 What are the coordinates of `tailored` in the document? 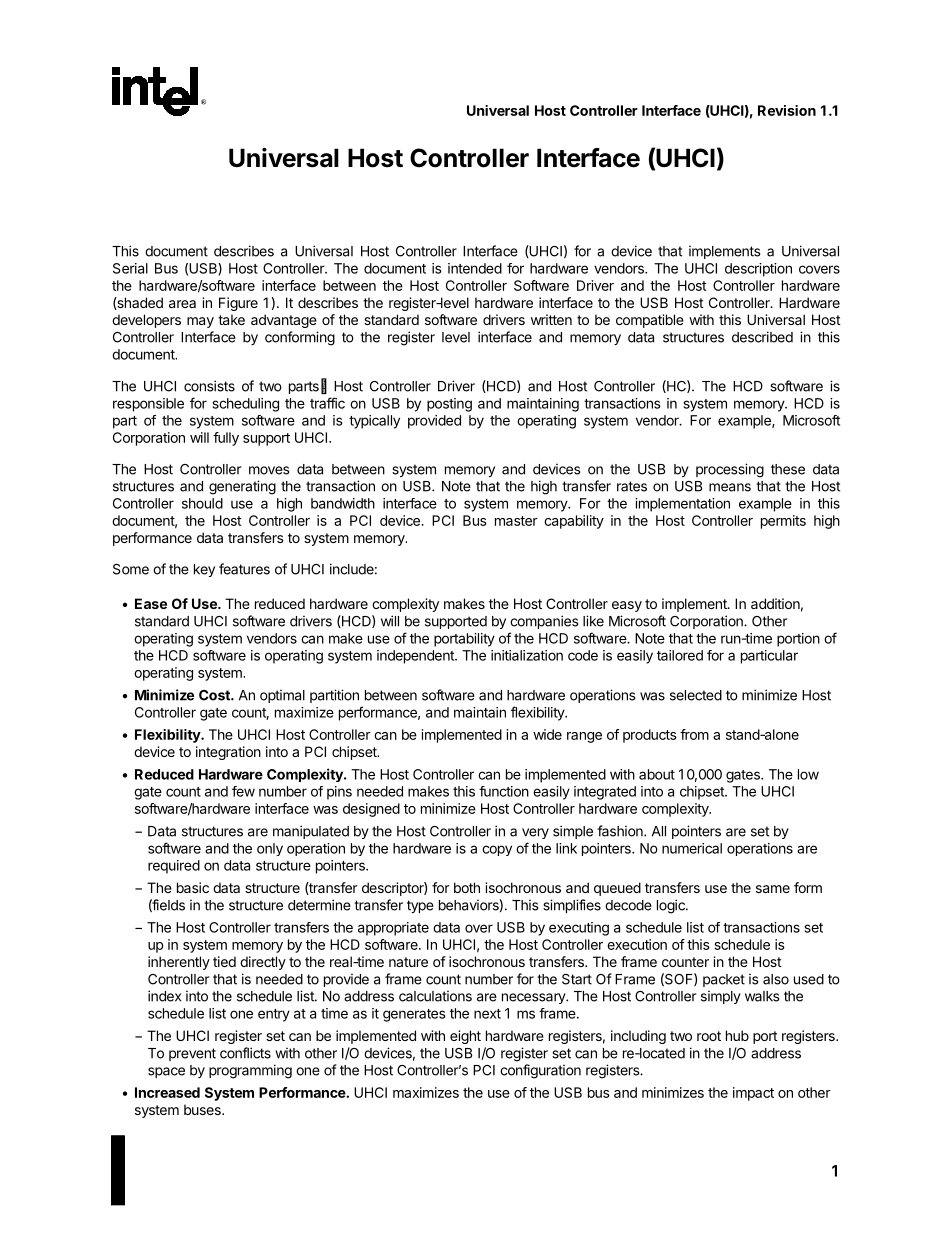 It's located at (680, 655).
